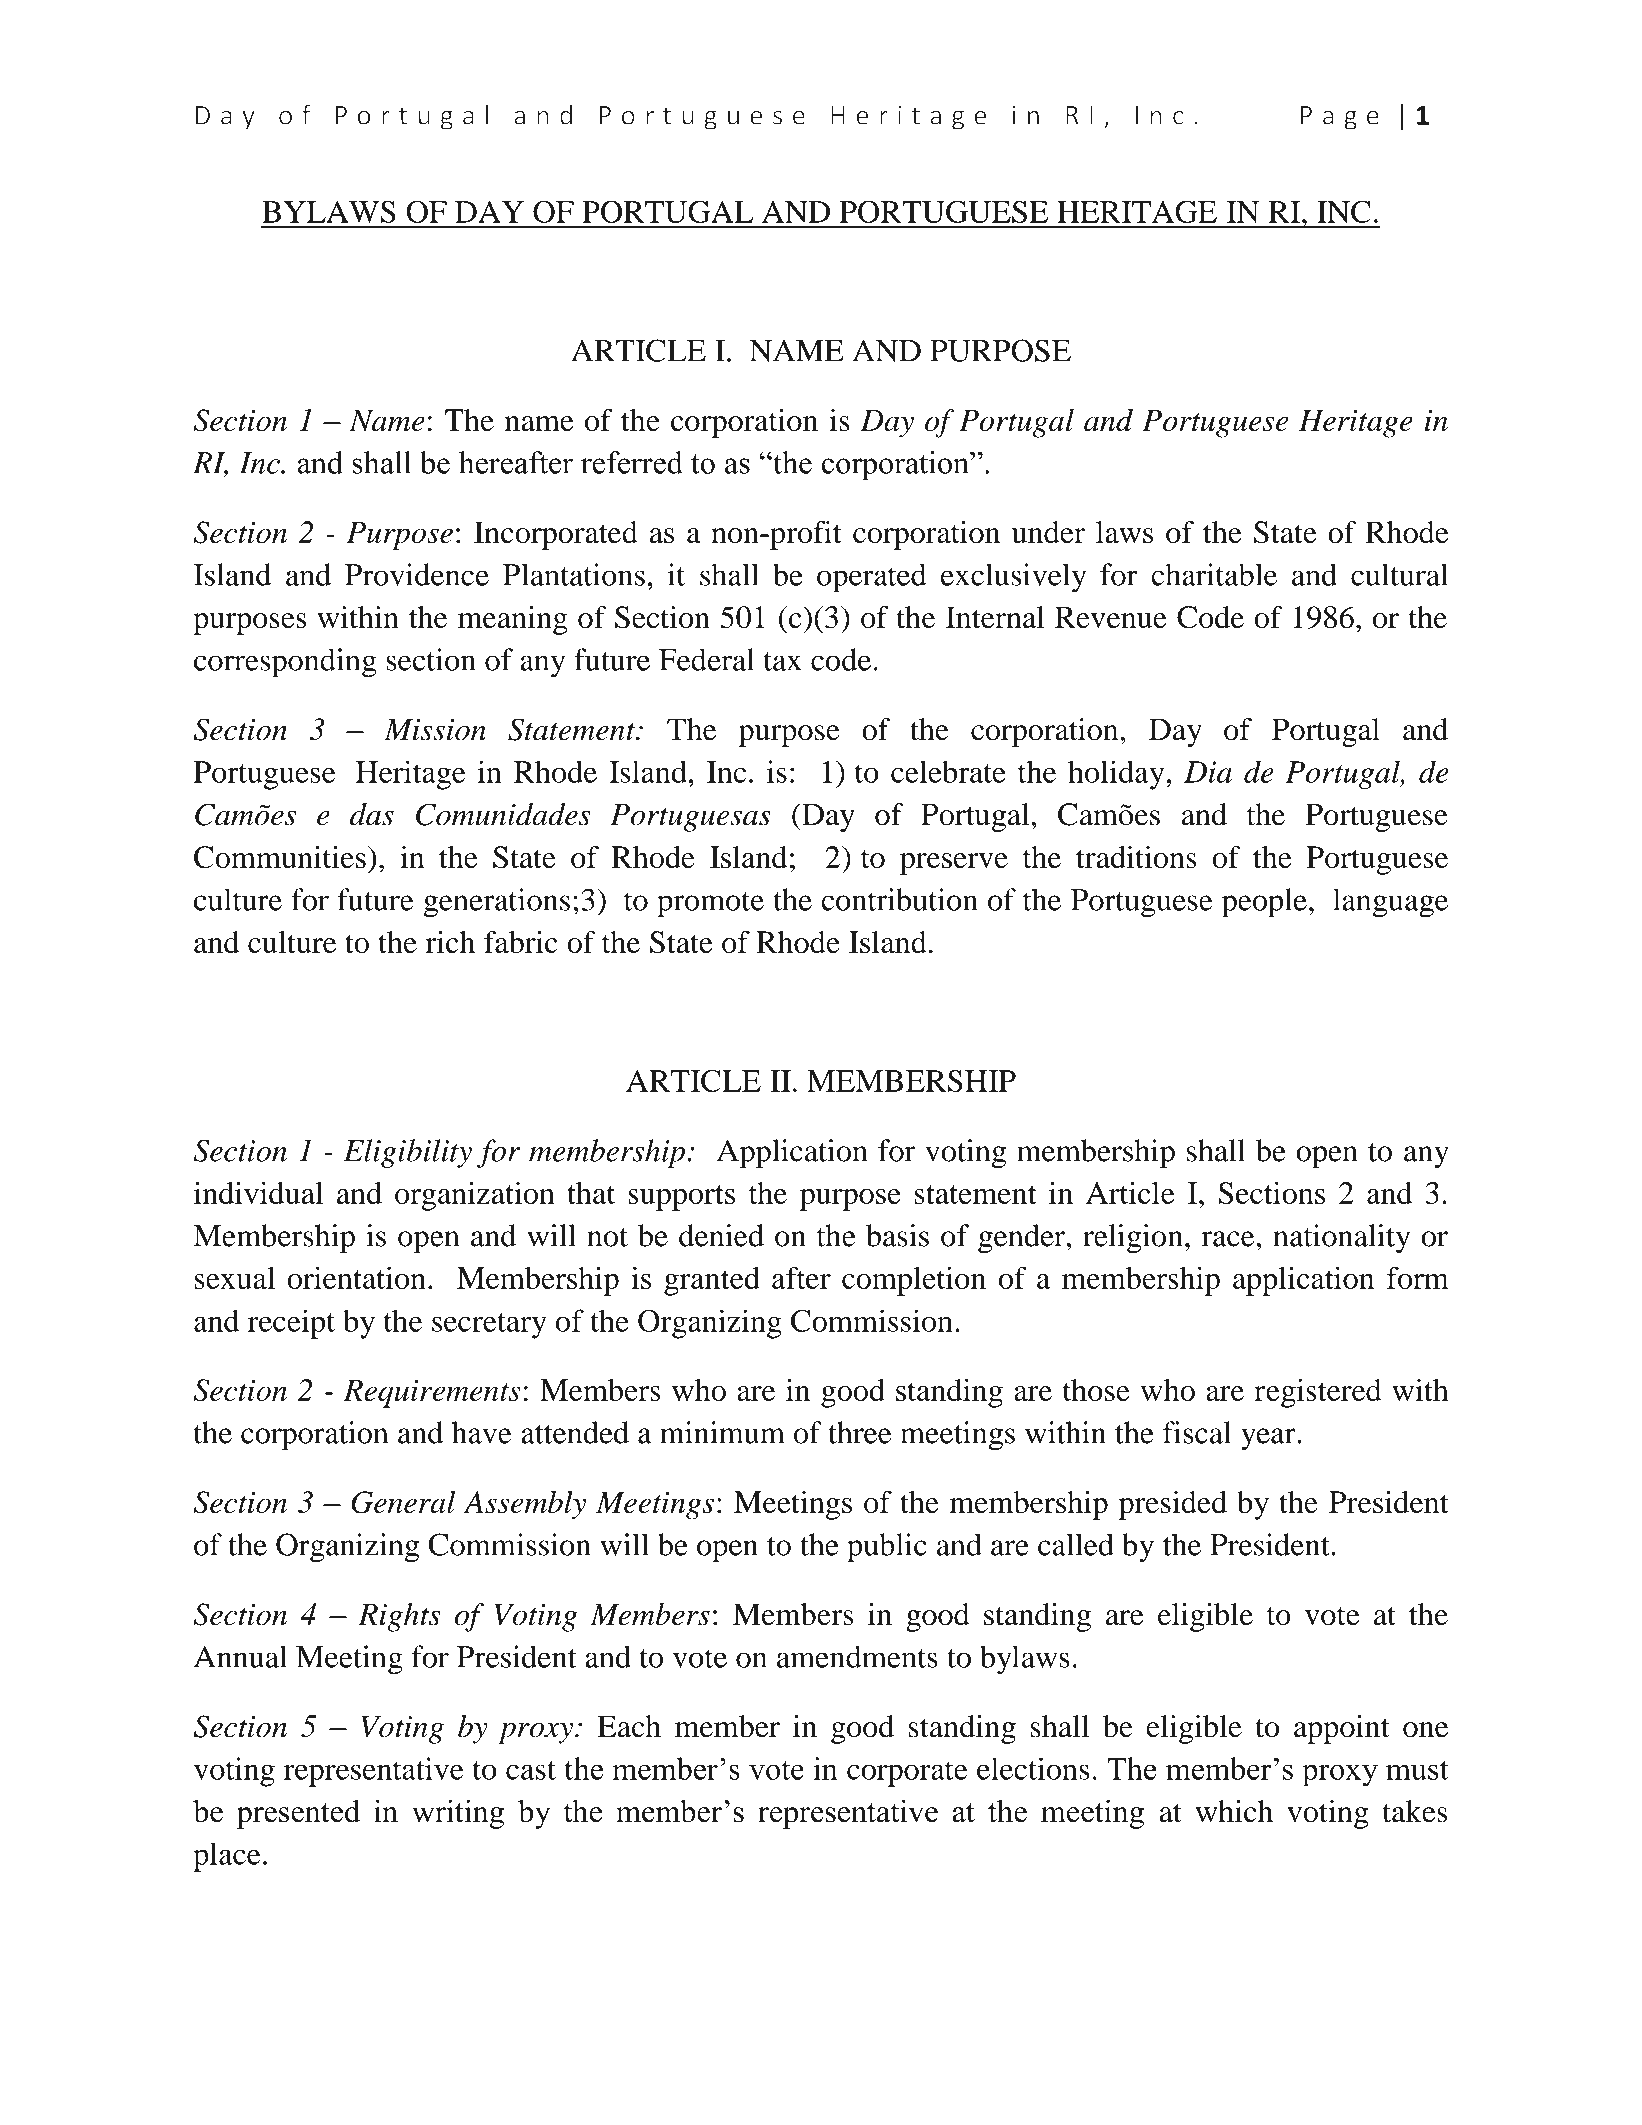 The height and width of the screenshot is (2125, 1642). I want to click on presented, so click(298, 1814).
